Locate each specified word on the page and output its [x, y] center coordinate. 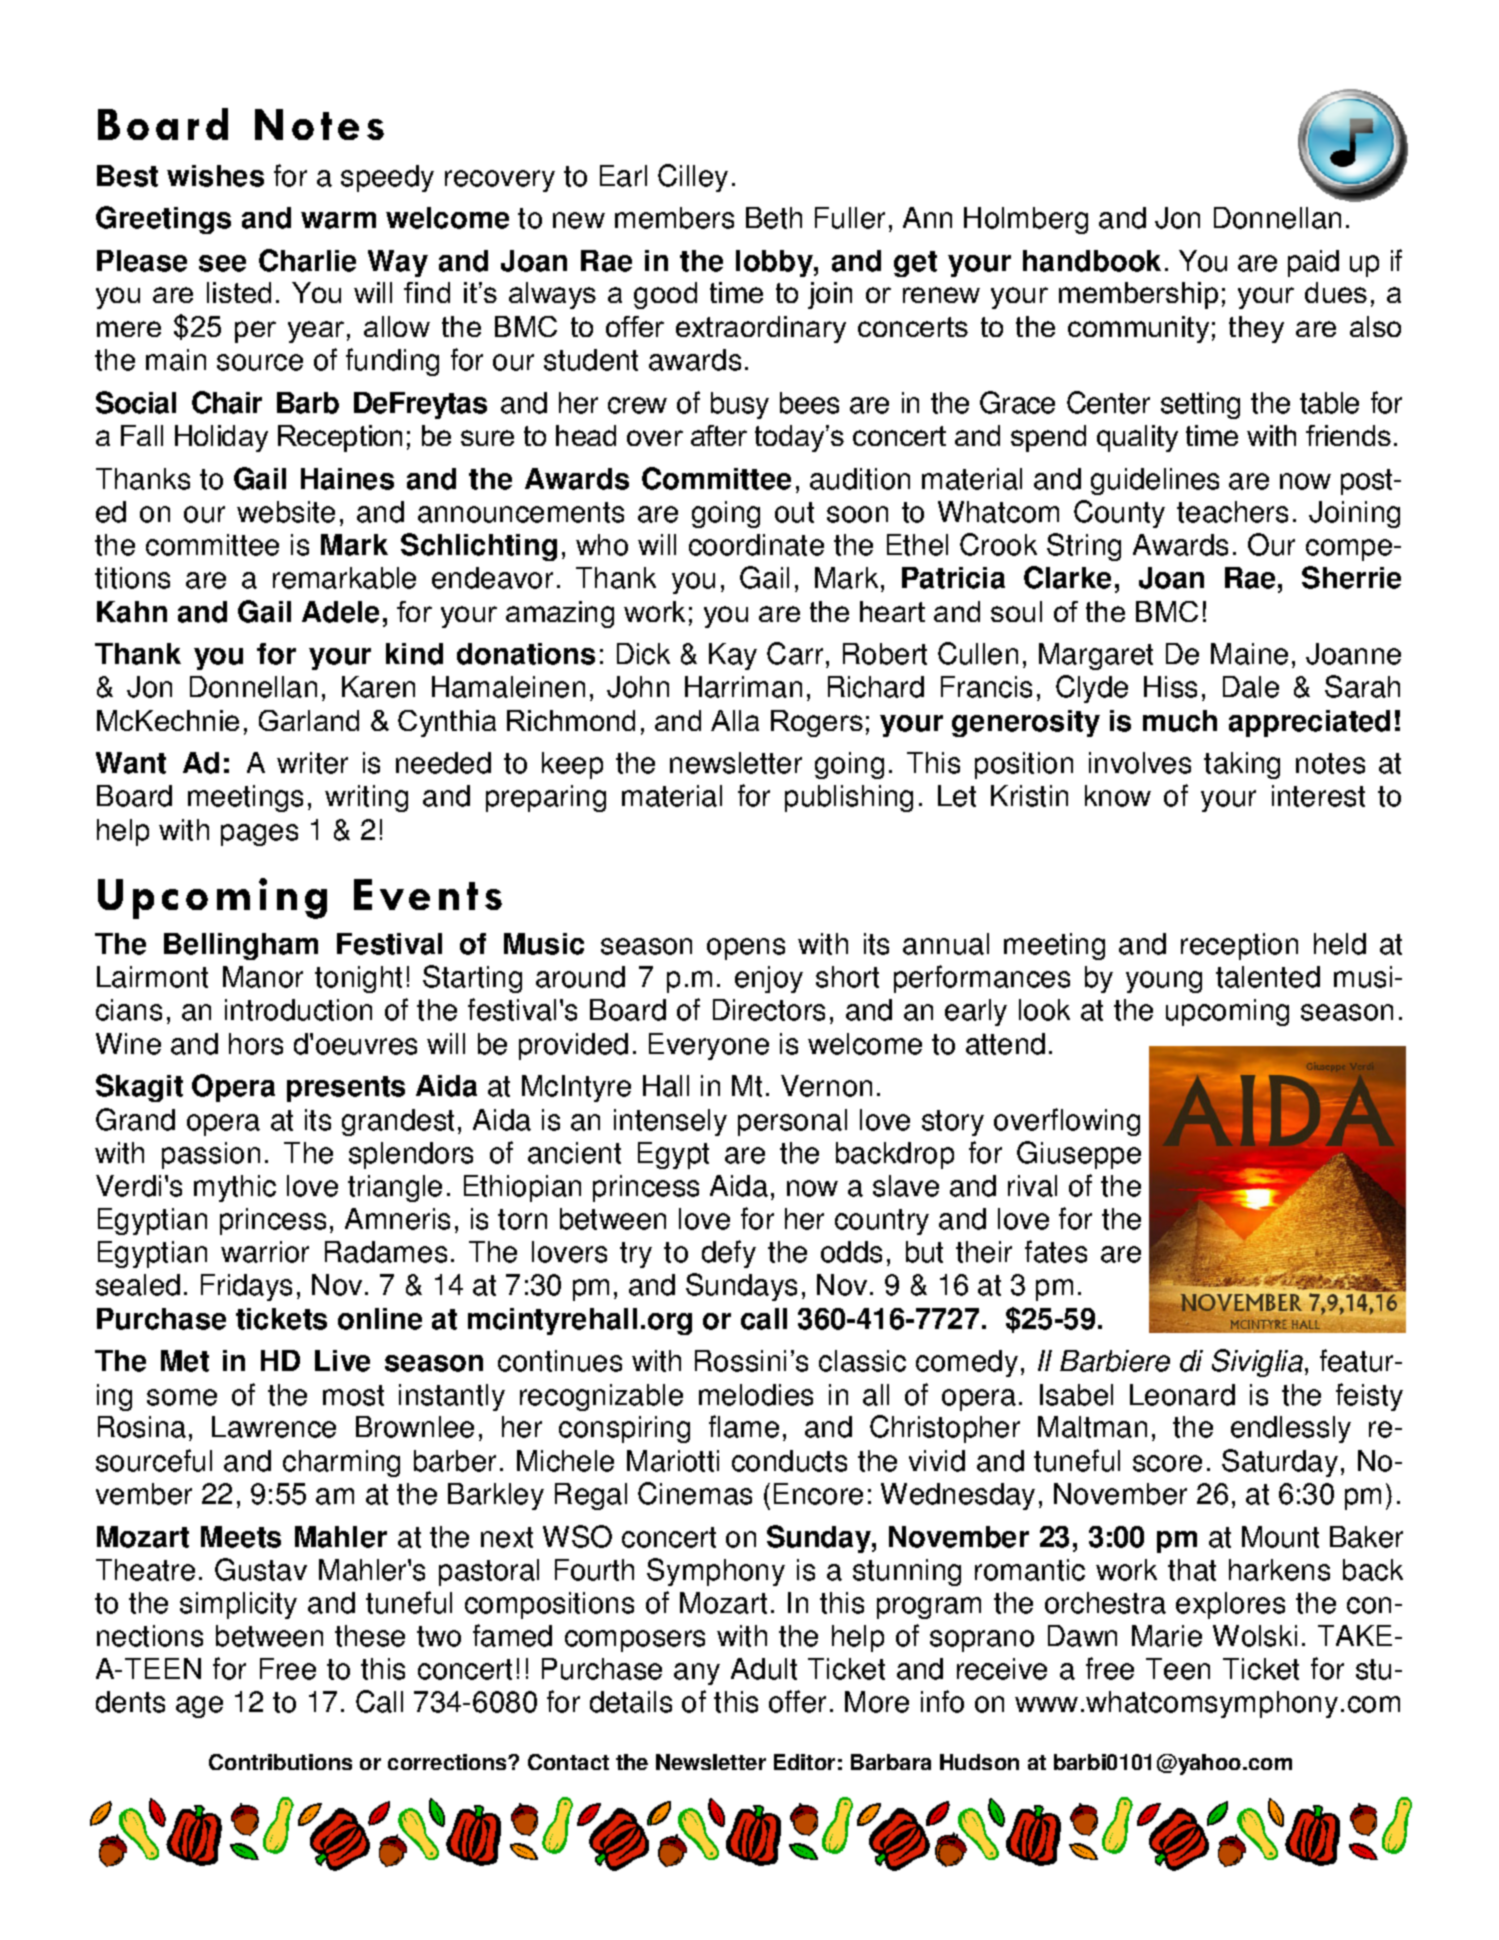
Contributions [280, 1762]
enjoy [769, 979]
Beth [774, 218]
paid [1313, 263]
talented [1268, 977]
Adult [764, 1669]
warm [338, 220]
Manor [263, 977]
